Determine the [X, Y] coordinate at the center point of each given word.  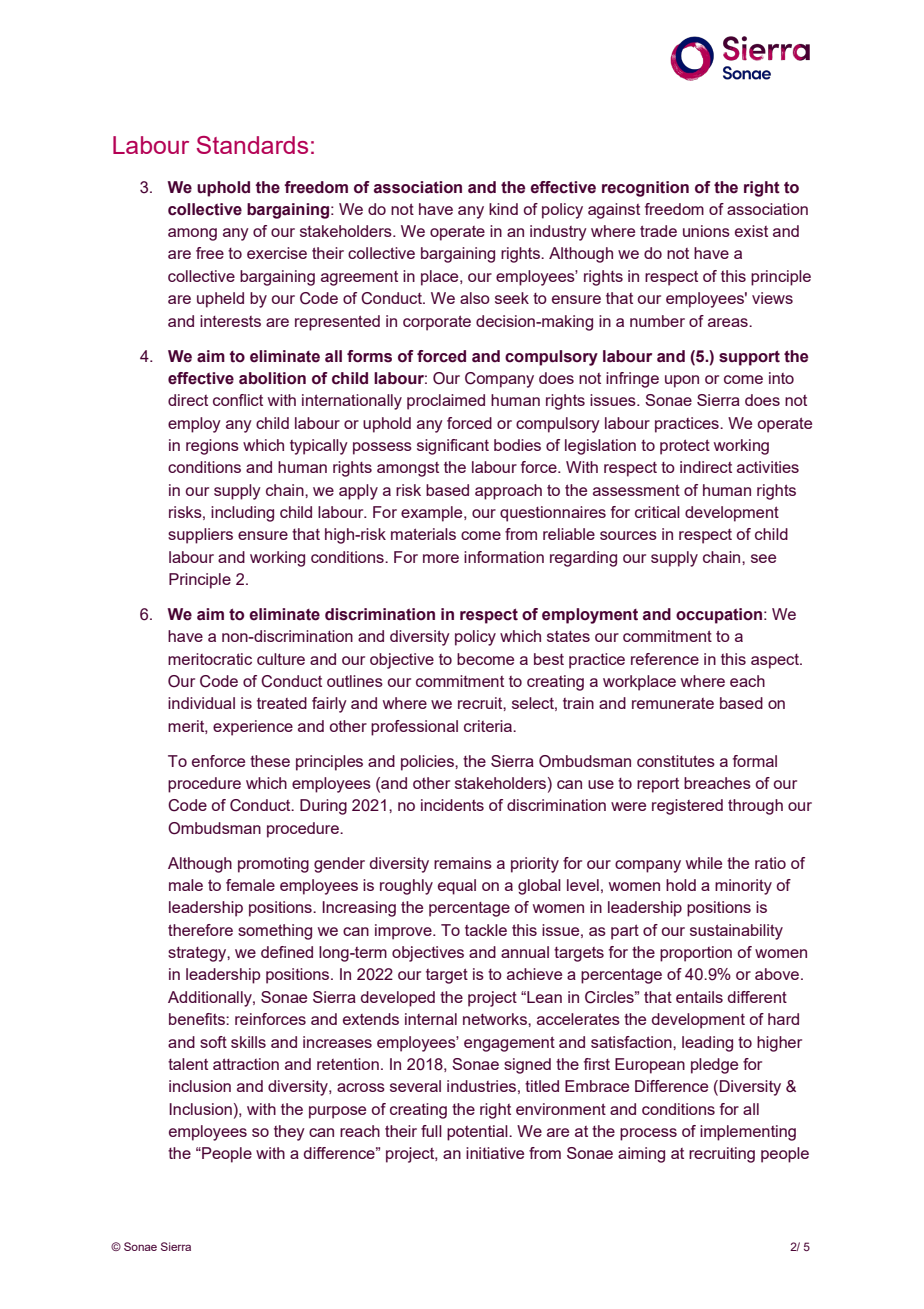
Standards [252, 145]
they [289, 1133]
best [549, 659]
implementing [748, 1133]
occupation [719, 616]
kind [503, 209]
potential [478, 1133]
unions [706, 231]
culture [281, 659]
